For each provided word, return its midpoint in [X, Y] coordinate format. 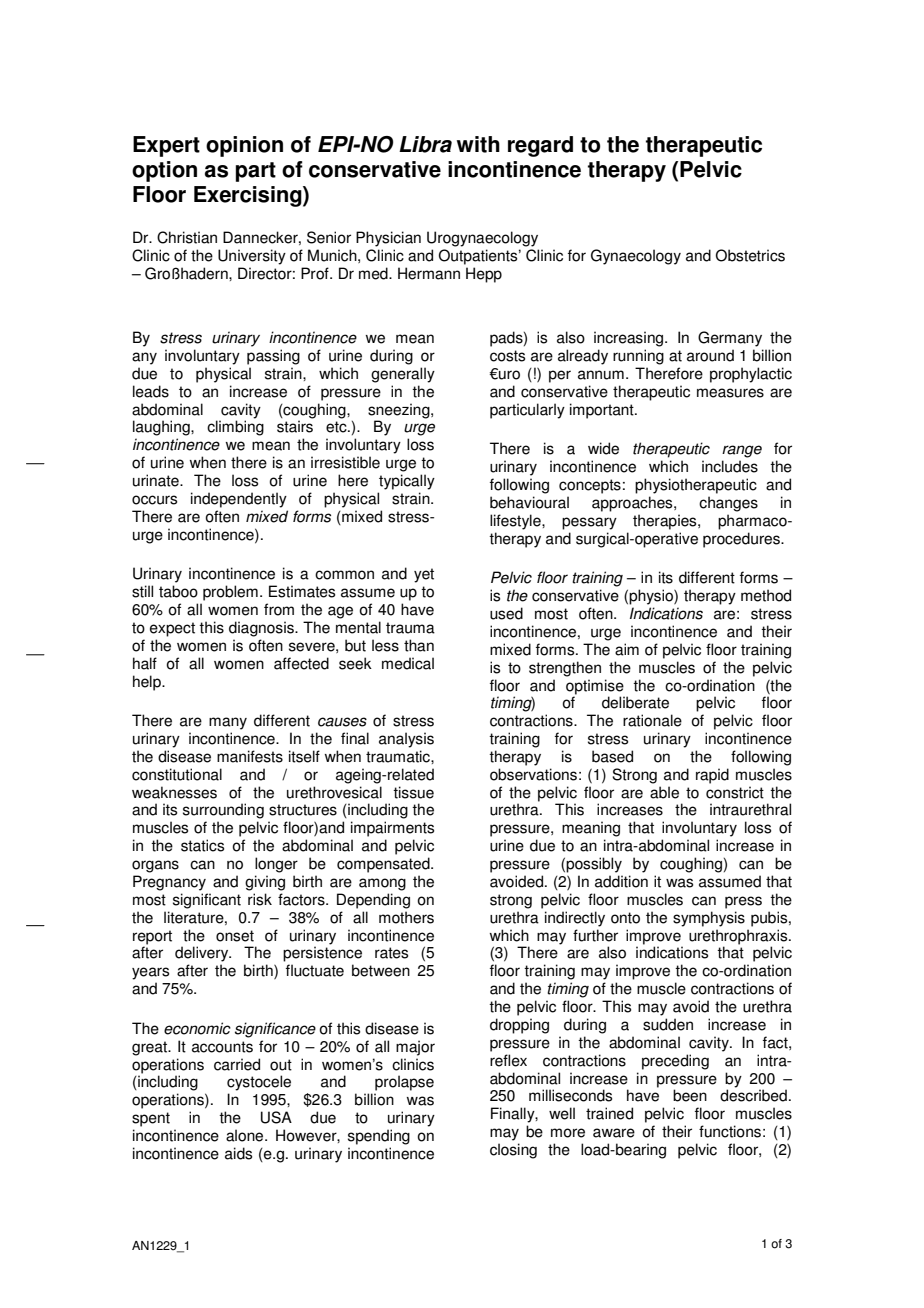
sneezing [400, 412]
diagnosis [262, 629]
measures [730, 393]
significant [207, 901]
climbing [235, 428]
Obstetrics [750, 255]
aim [627, 649]
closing [513, 1151]
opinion [244, 146]
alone [246, 1135]
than [419, 645]
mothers [406, 917]
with [478, 144]
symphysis [709, 919]
